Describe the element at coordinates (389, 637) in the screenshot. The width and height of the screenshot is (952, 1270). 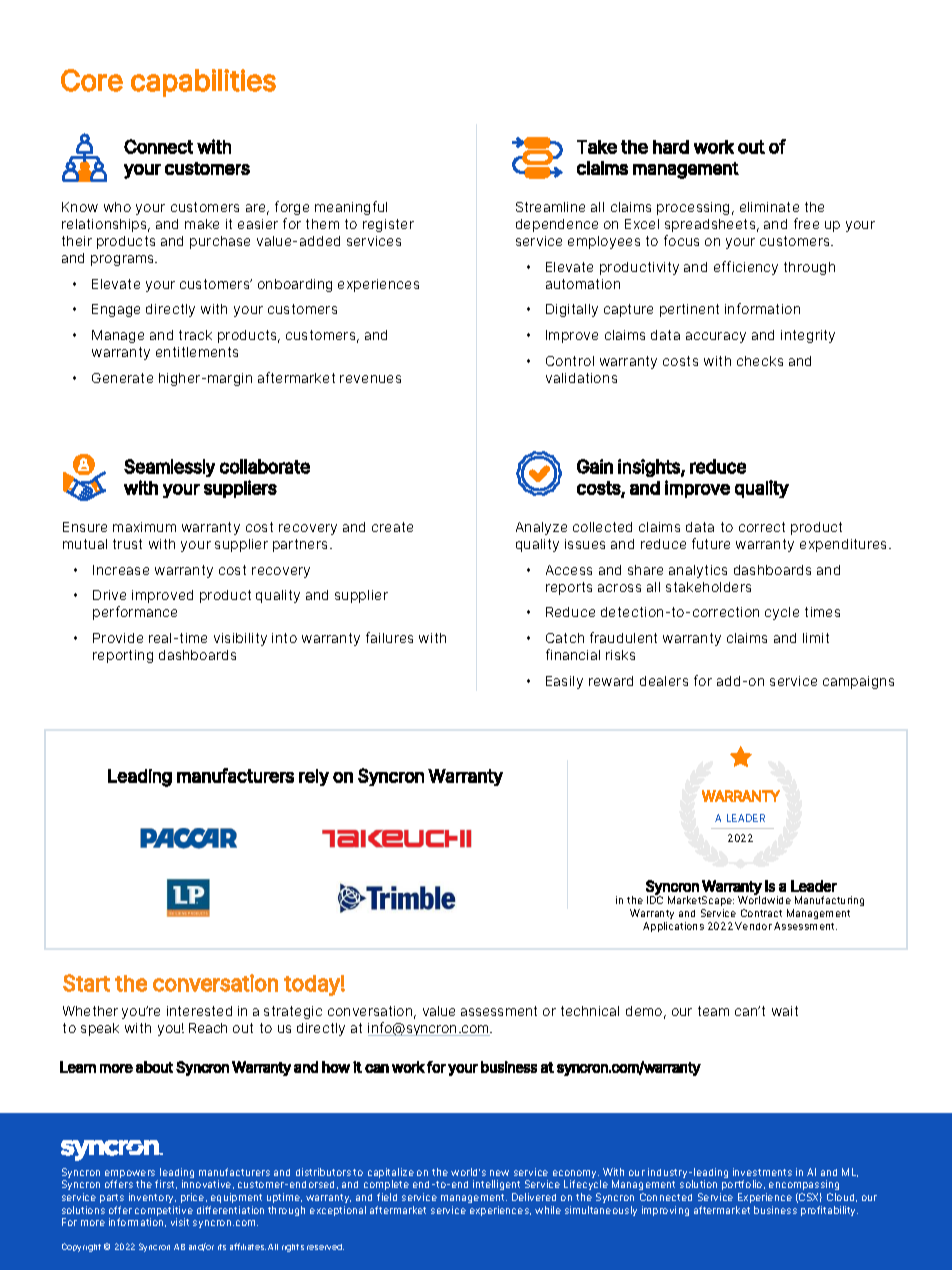
I see `failures` at that location.
